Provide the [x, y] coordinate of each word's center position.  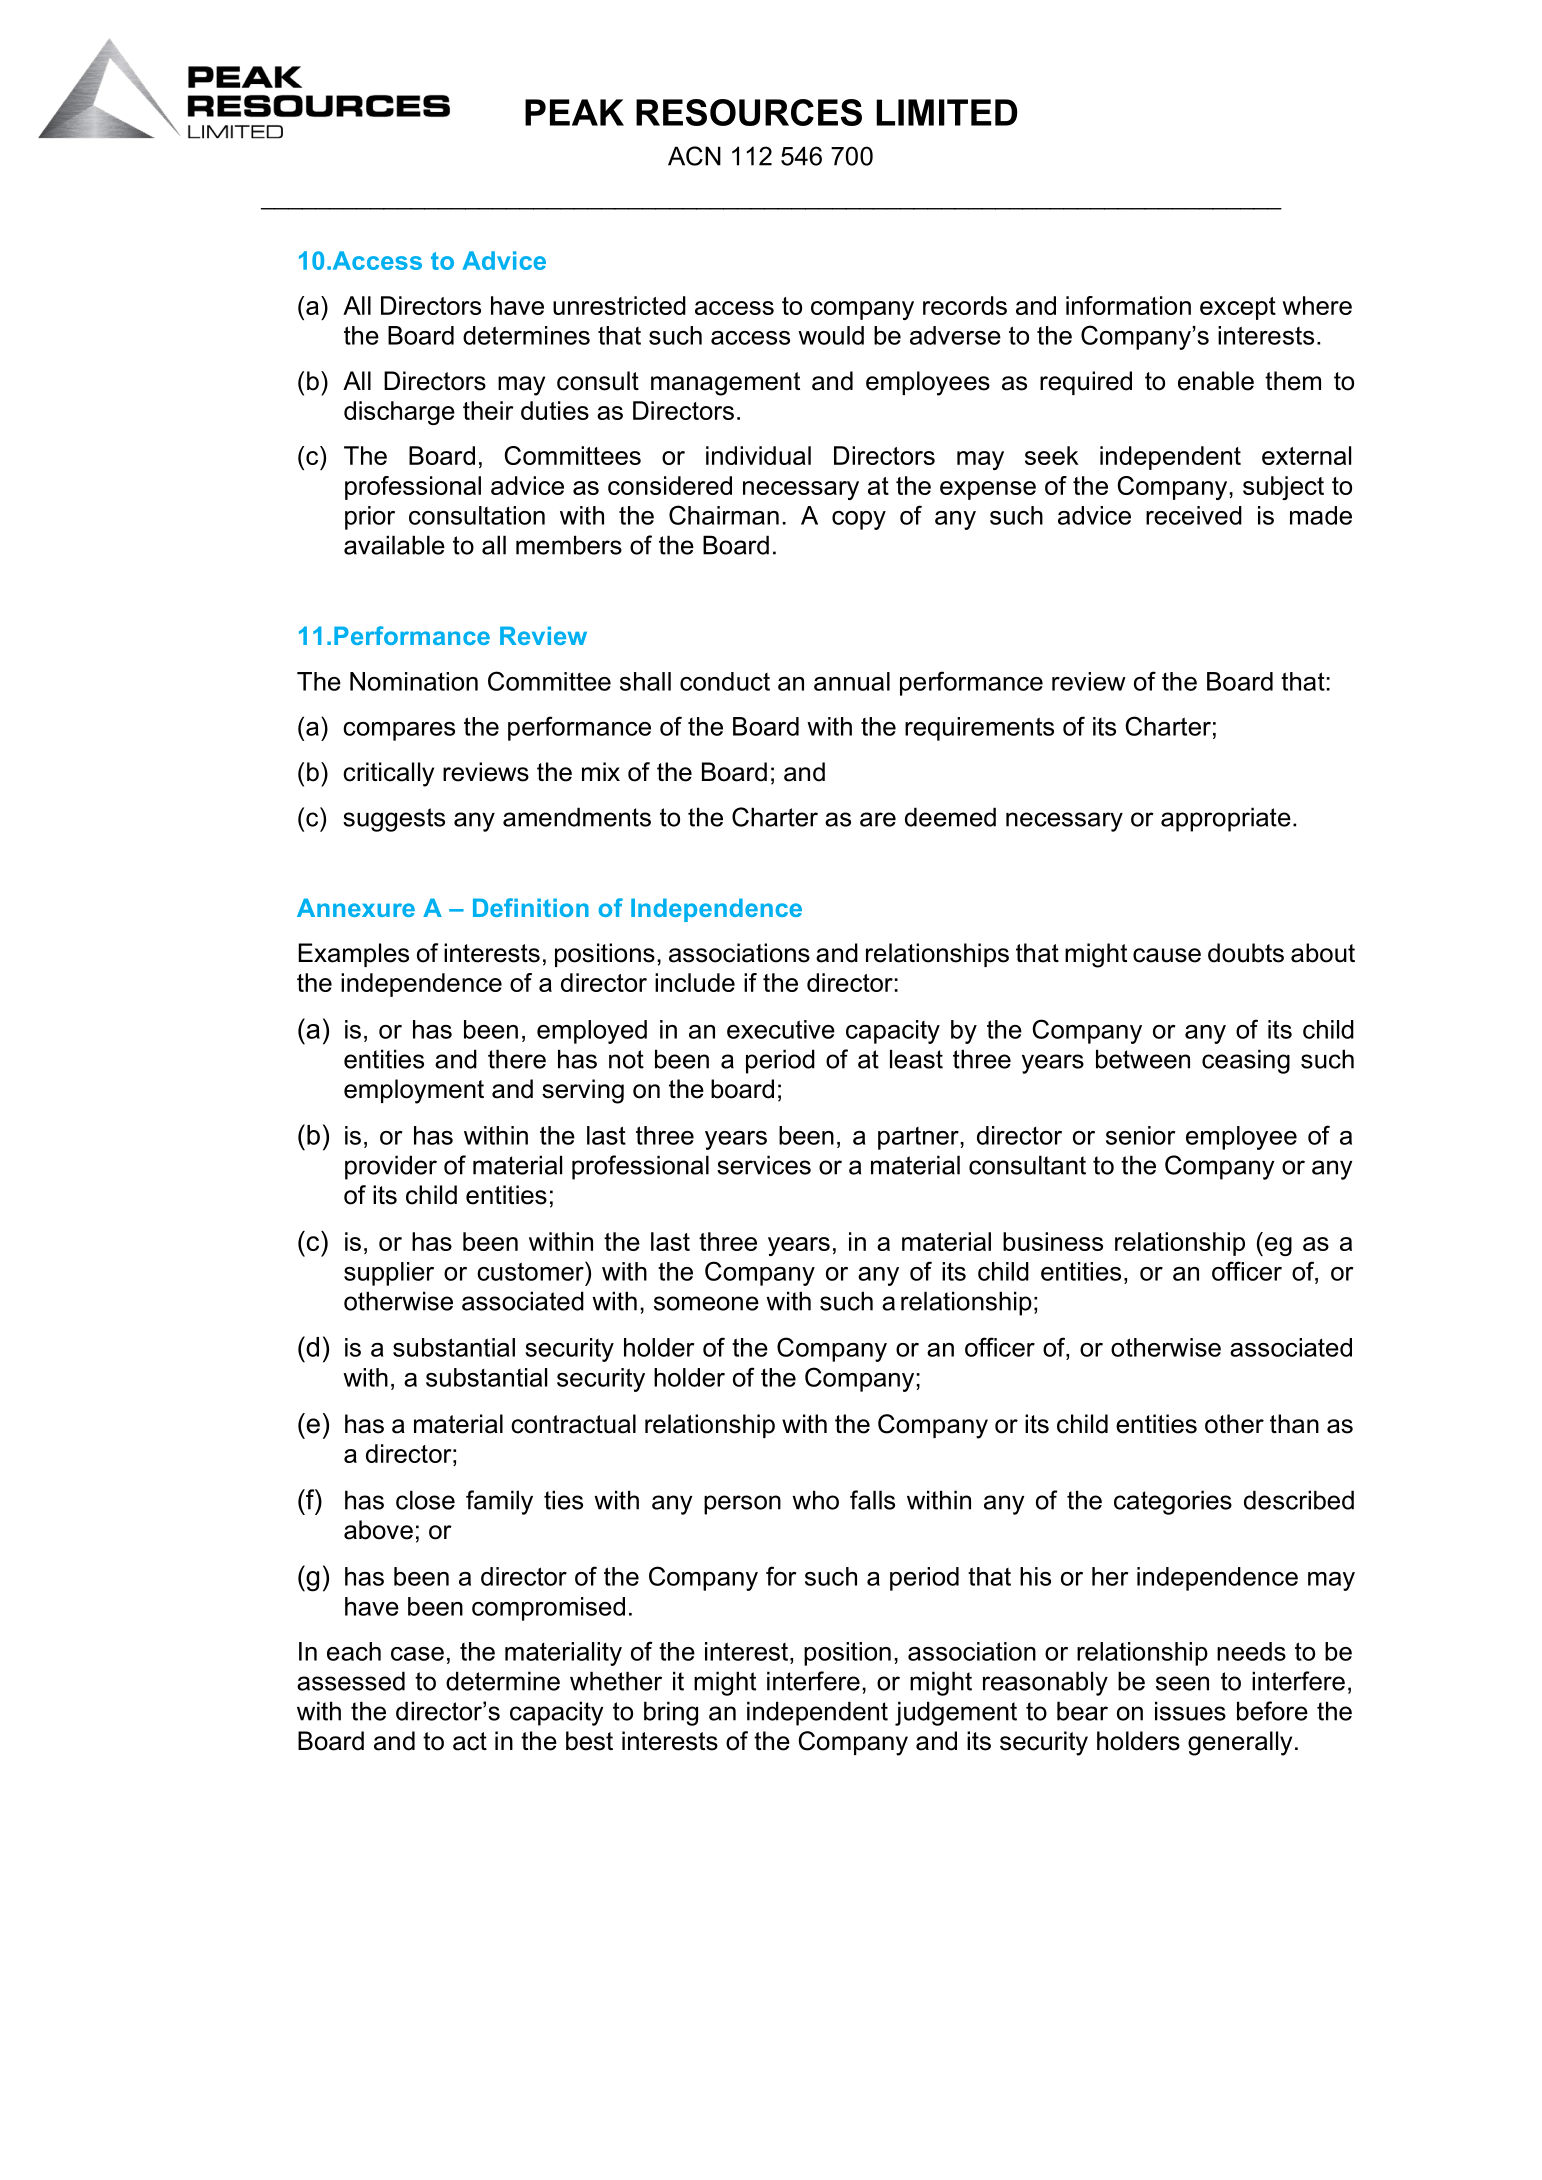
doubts [1246, 953]
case [417, 1654]
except [1238, 308]
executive [781, 1029]
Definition [531, 907]
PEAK [574, 112]
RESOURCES [749, 112]
